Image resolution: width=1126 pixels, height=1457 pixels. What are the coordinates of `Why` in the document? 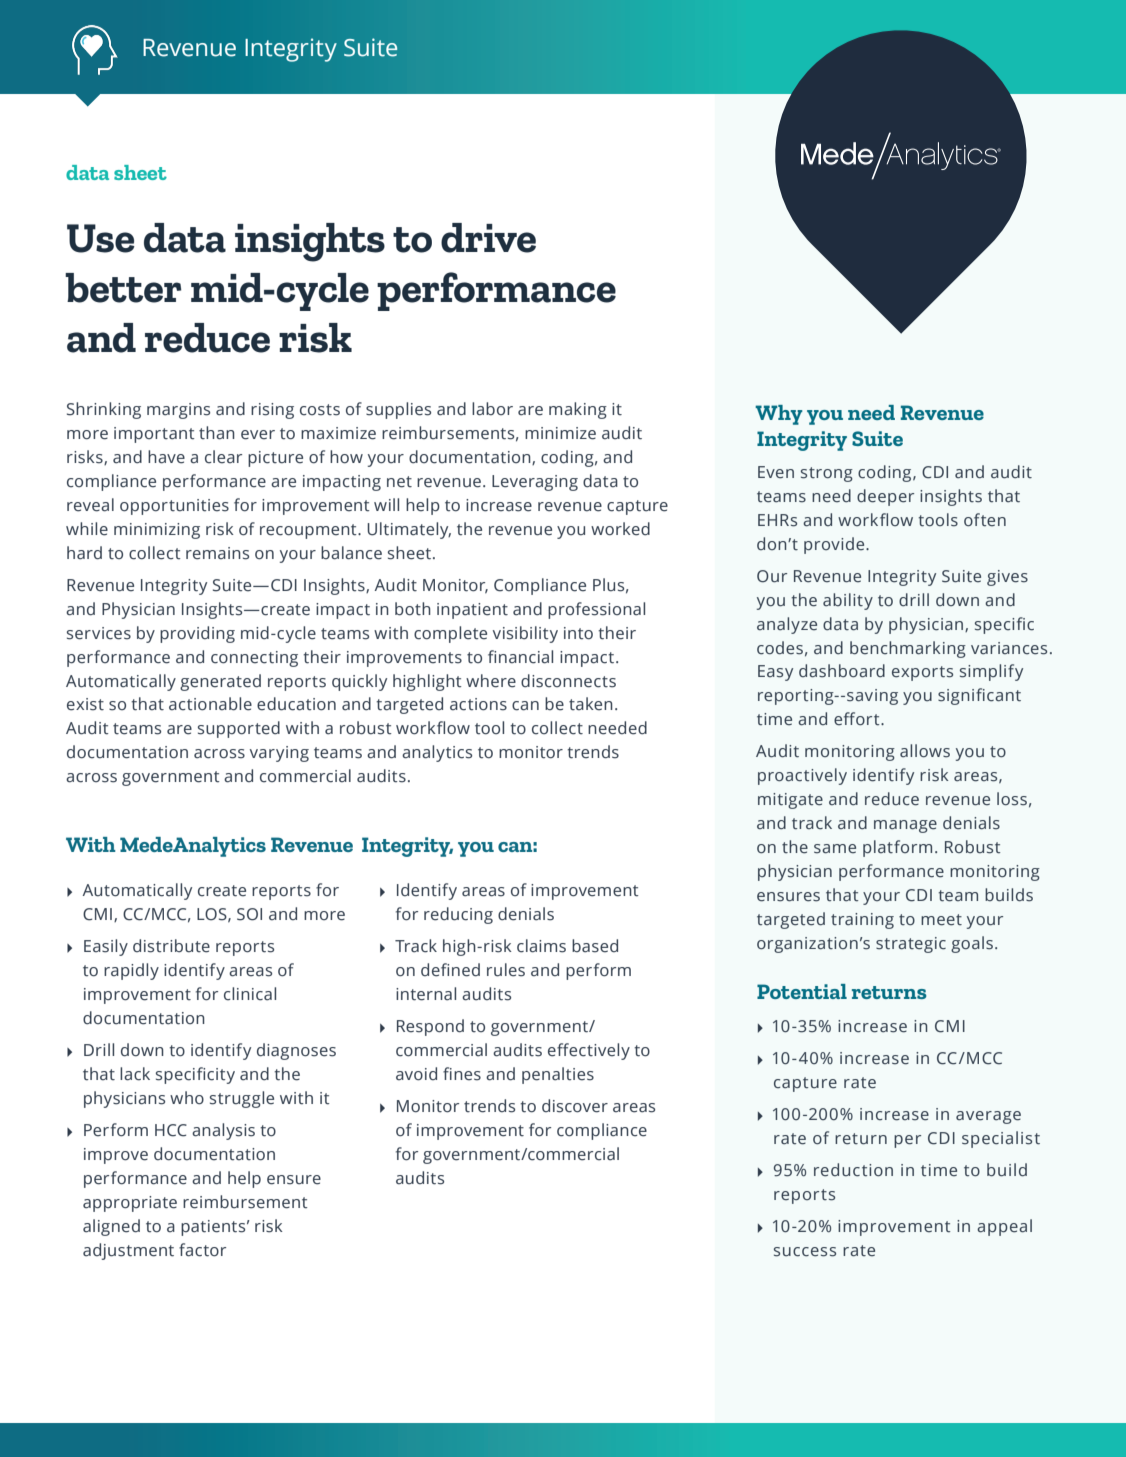 It's located at (779, 415).
